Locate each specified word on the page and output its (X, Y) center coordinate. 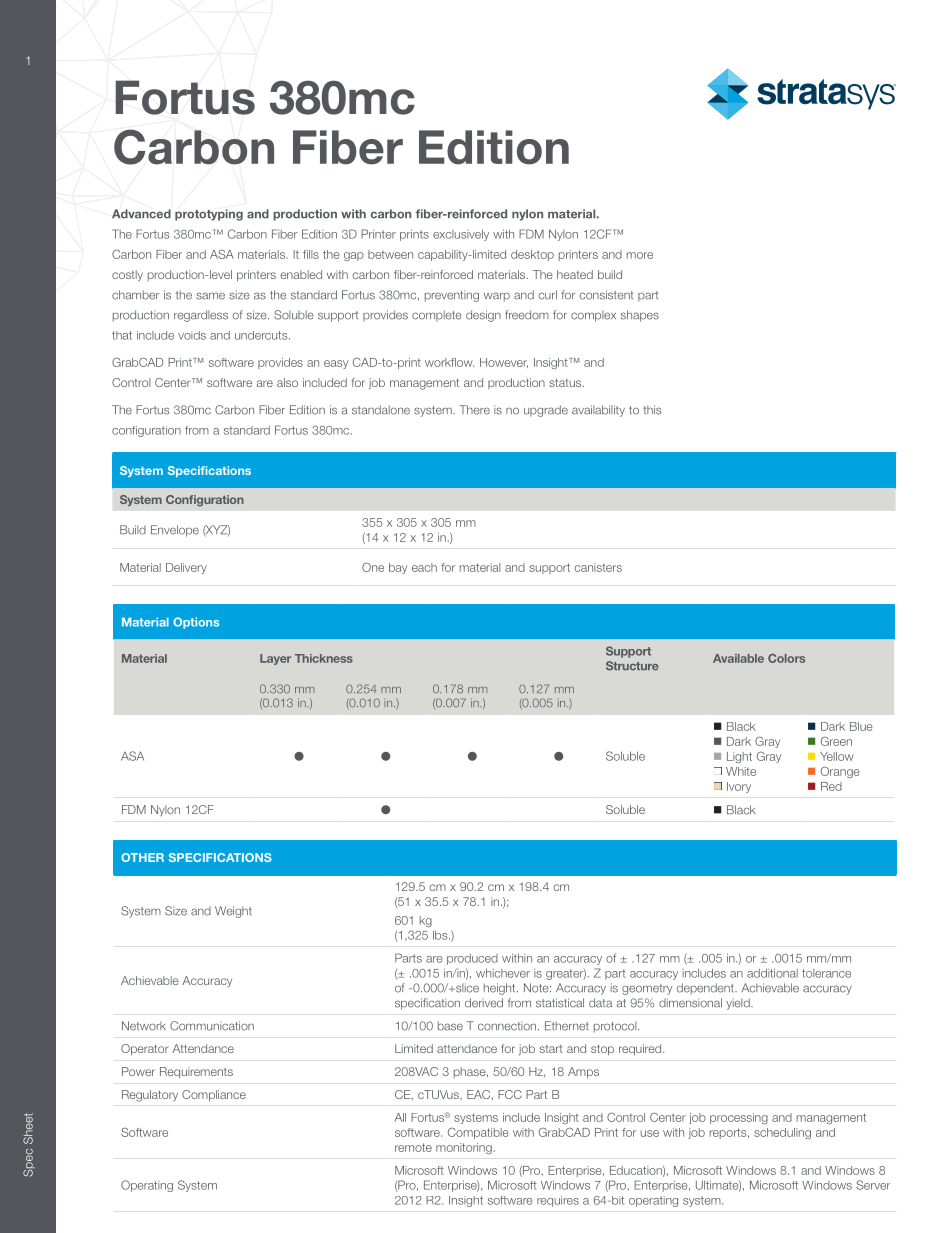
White (741, 771)
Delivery (186, 568)
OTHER (142, 857)
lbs (441, 935)
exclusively (461, 235)
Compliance (214, 1096)
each (424, 567)
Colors (786, 658)
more (640, 255)
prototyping (209, 215)
